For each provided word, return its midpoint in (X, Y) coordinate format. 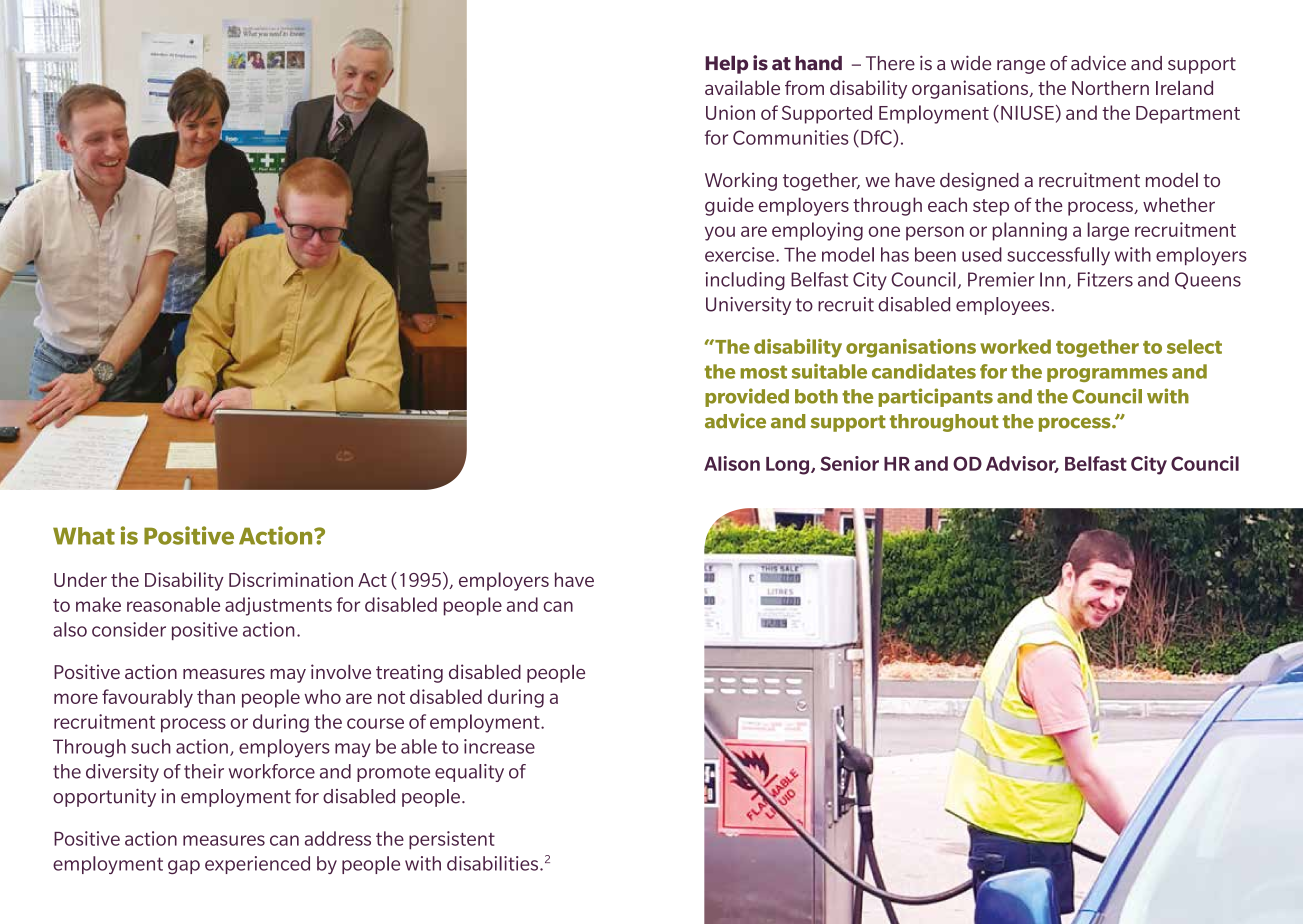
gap (184, 867)
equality (469, 773)
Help (726, 64)
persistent (452, 840)
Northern (1110, 87)
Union (730, 112)
